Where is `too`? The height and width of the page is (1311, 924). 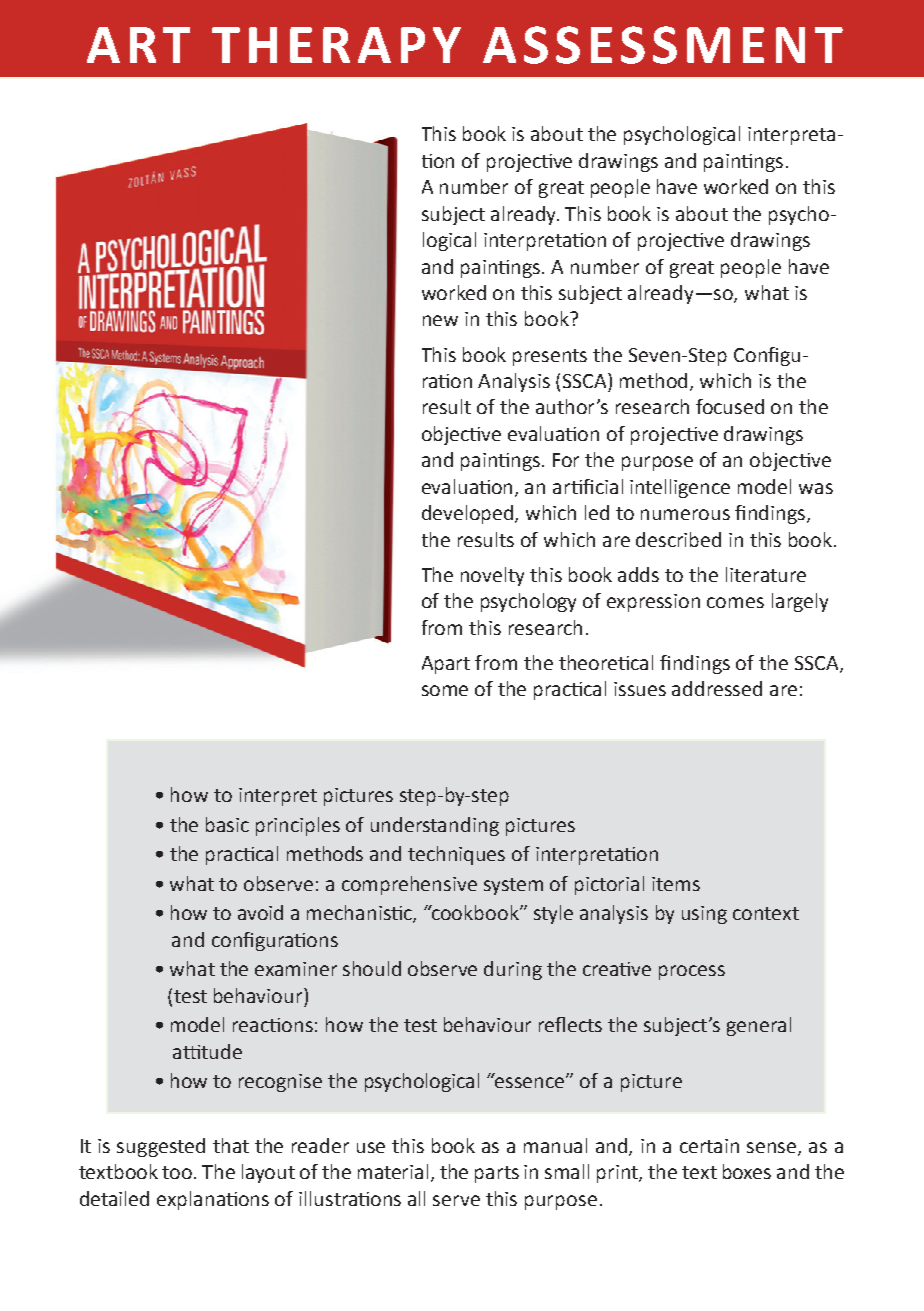
too is located at coordinates (178, 1172).
